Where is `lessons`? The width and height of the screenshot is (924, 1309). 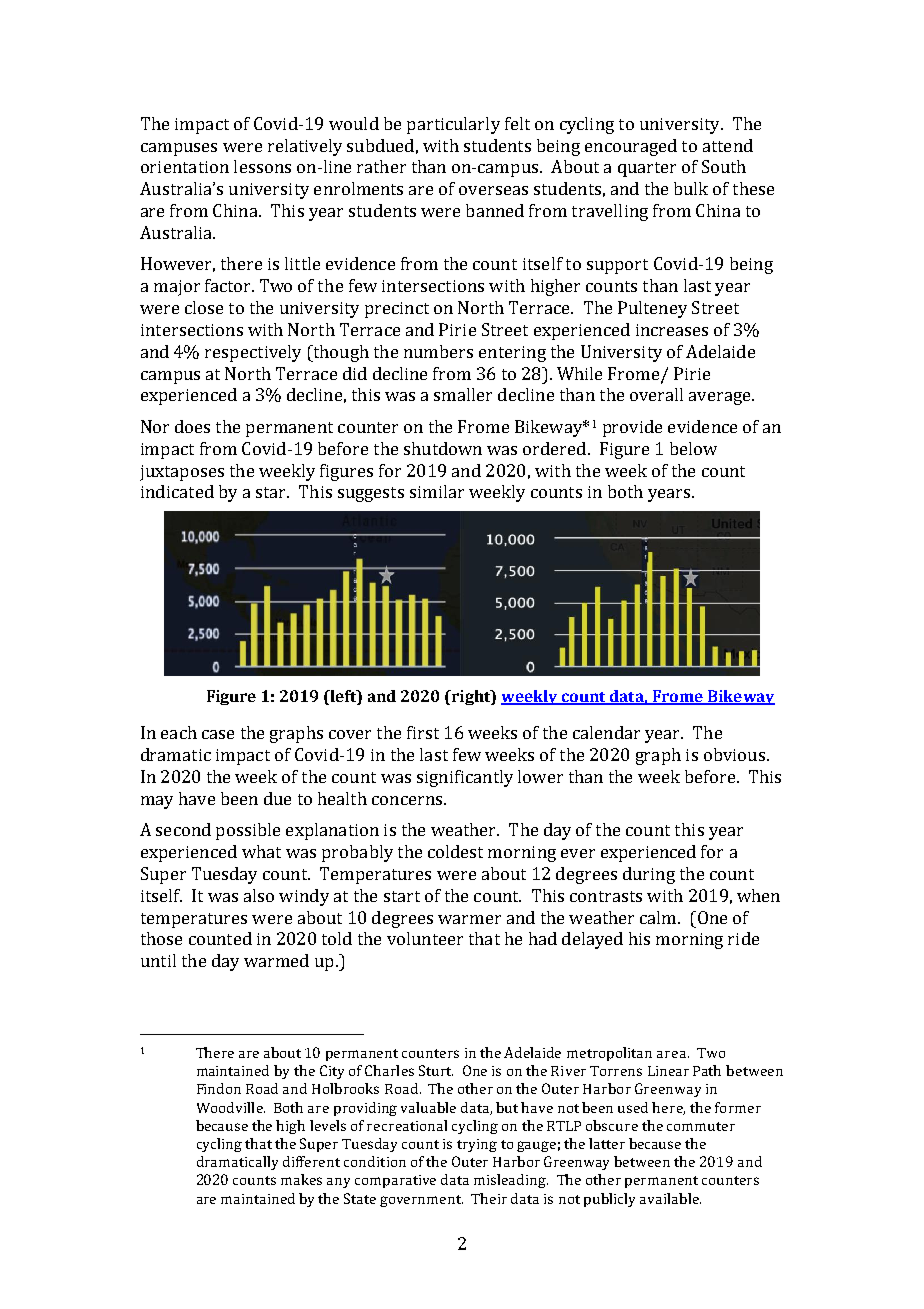 lessons is located at coordinates (262, 166).
